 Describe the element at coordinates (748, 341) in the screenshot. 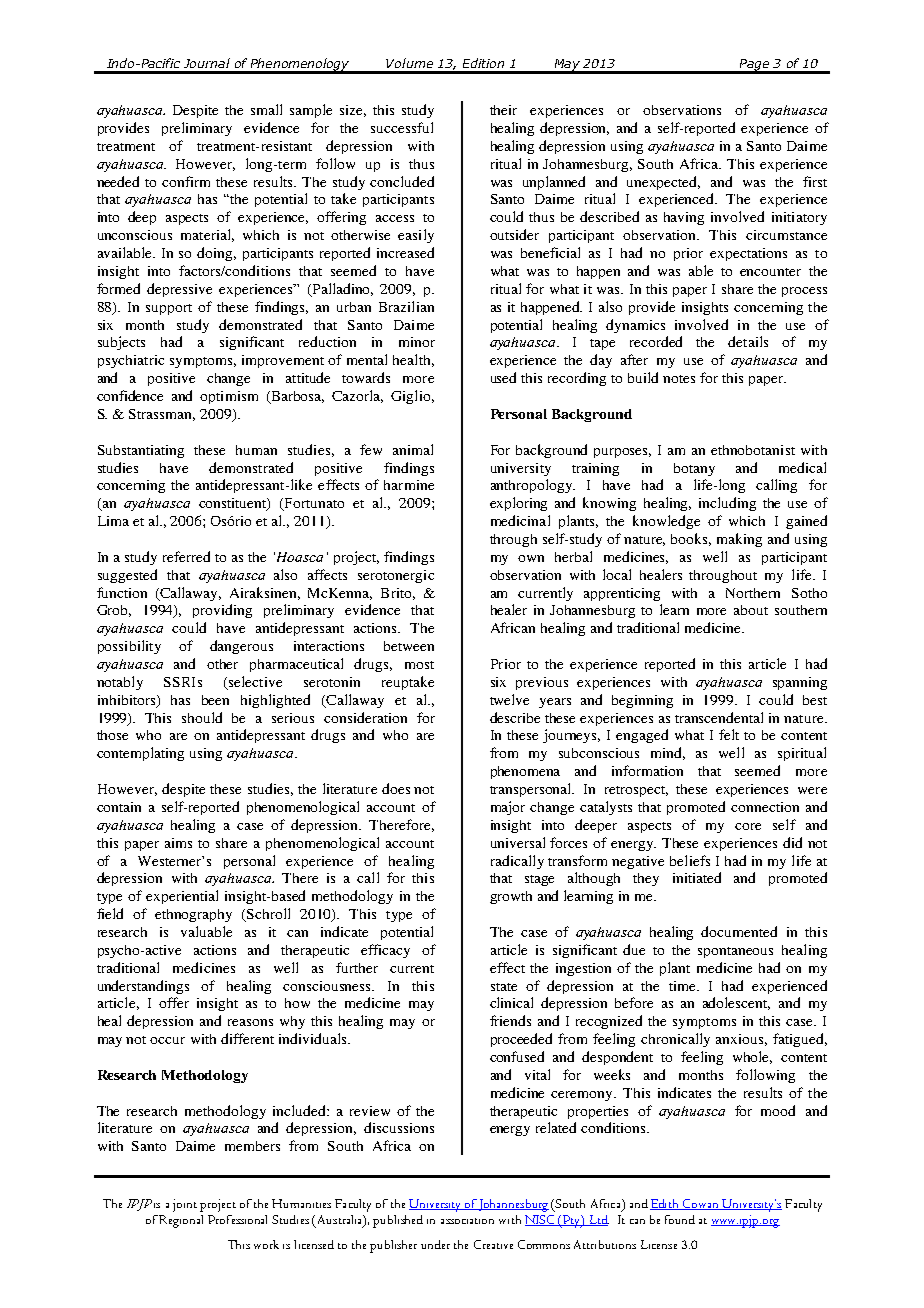

I see `details` at that location.
